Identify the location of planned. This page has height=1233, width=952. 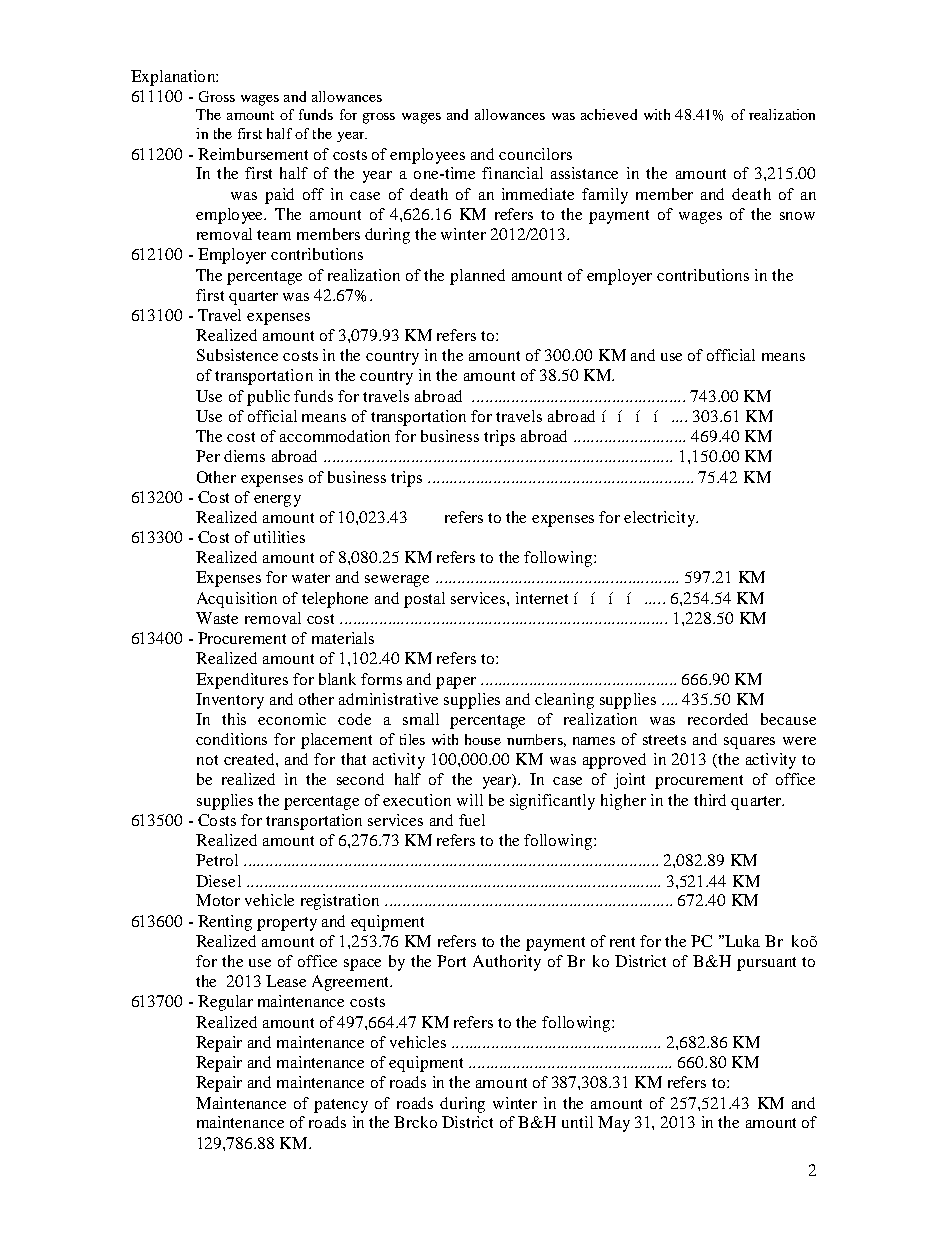
(477, 277).
